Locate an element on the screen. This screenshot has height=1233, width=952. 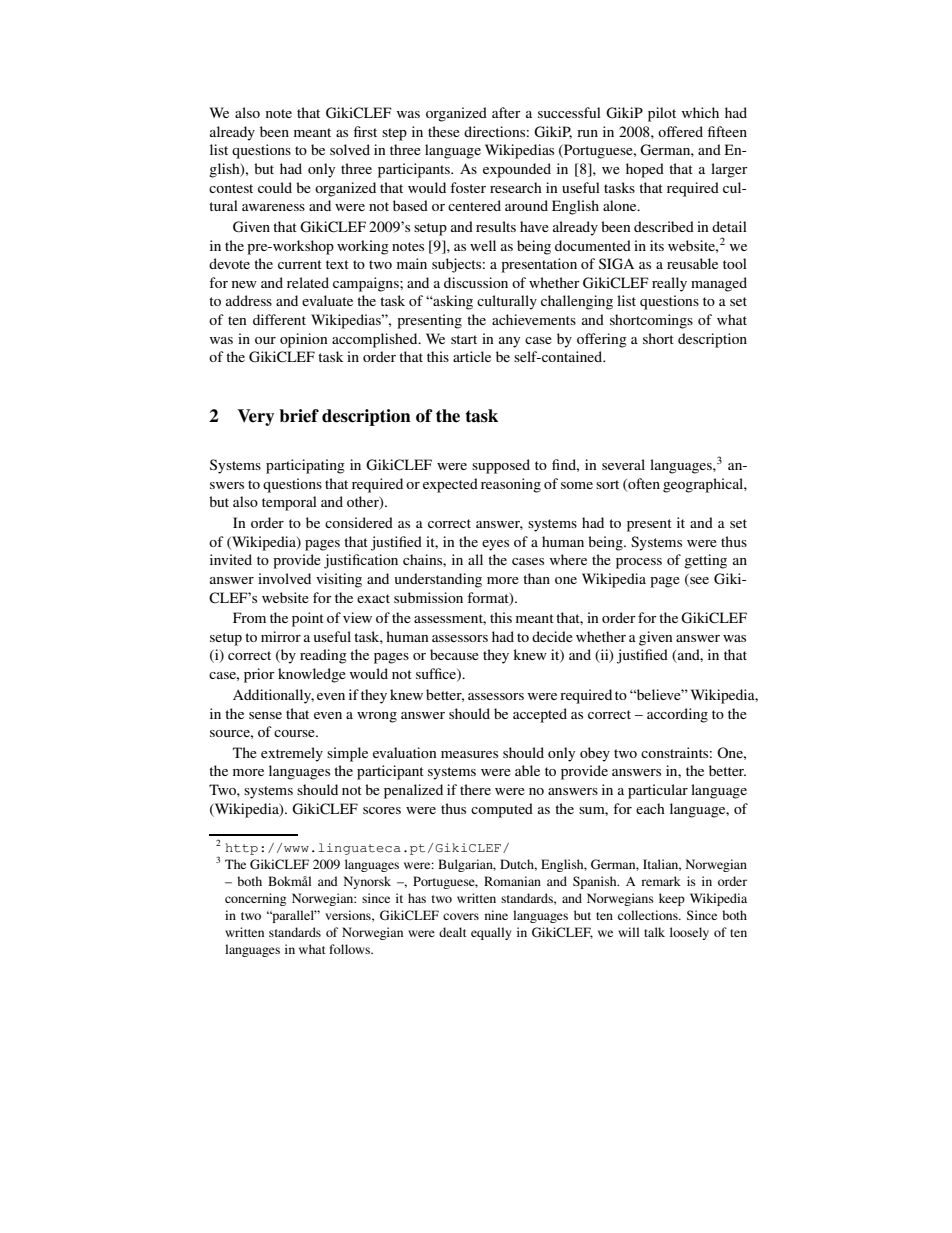
after is located at coordinates (506, 112).
